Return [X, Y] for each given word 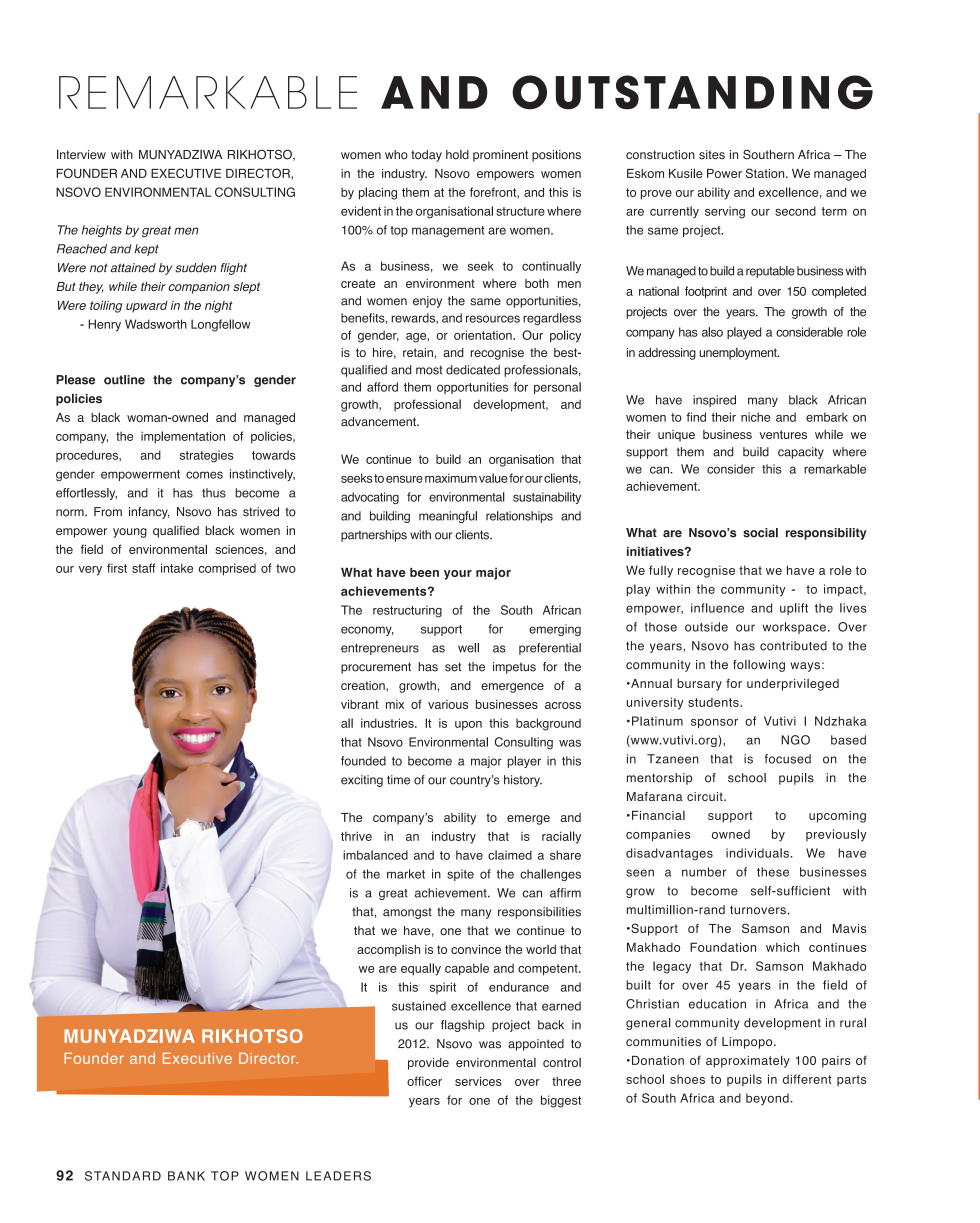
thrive [356, 836]
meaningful [448, 517]
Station [766, 173]
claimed [510, 855]
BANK [186, 1176]
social [760, 533]
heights [102, 231]
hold [457, 155]
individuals [758, 853]
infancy [149, 513]
